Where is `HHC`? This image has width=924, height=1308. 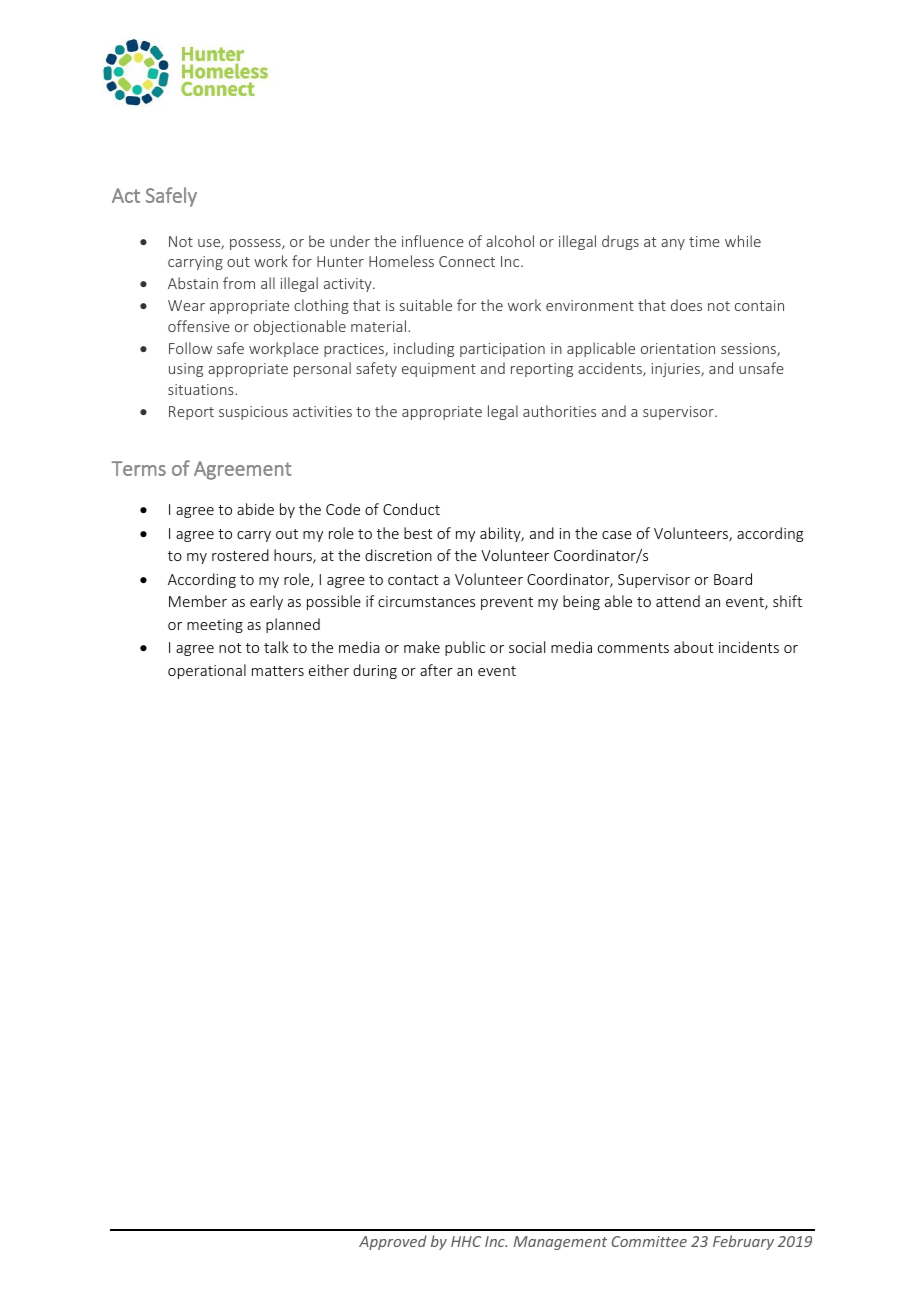 HHC is located at coordinates (466, 1241).
